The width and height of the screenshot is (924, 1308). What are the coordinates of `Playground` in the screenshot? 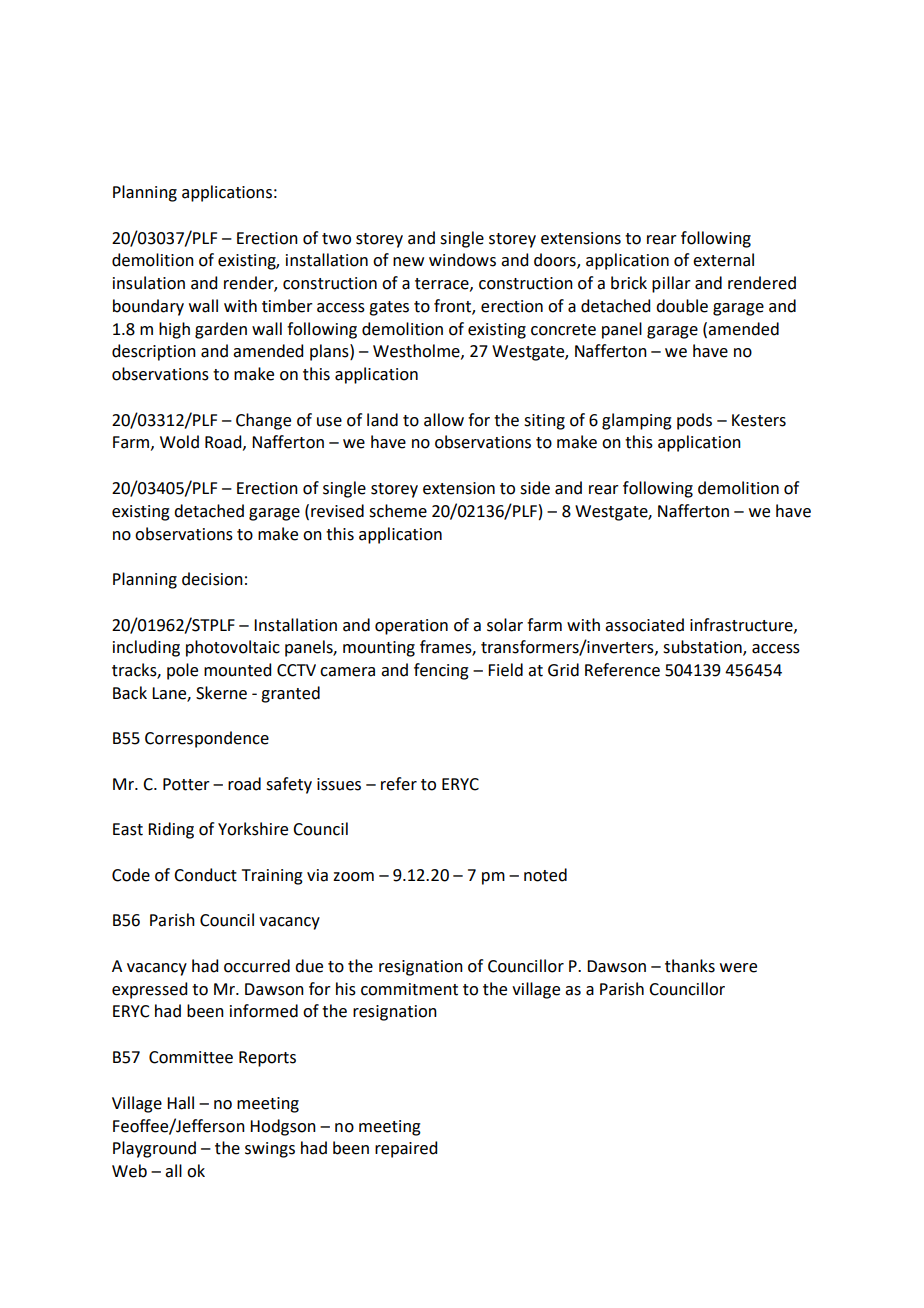 It's located at (154, 1149).
